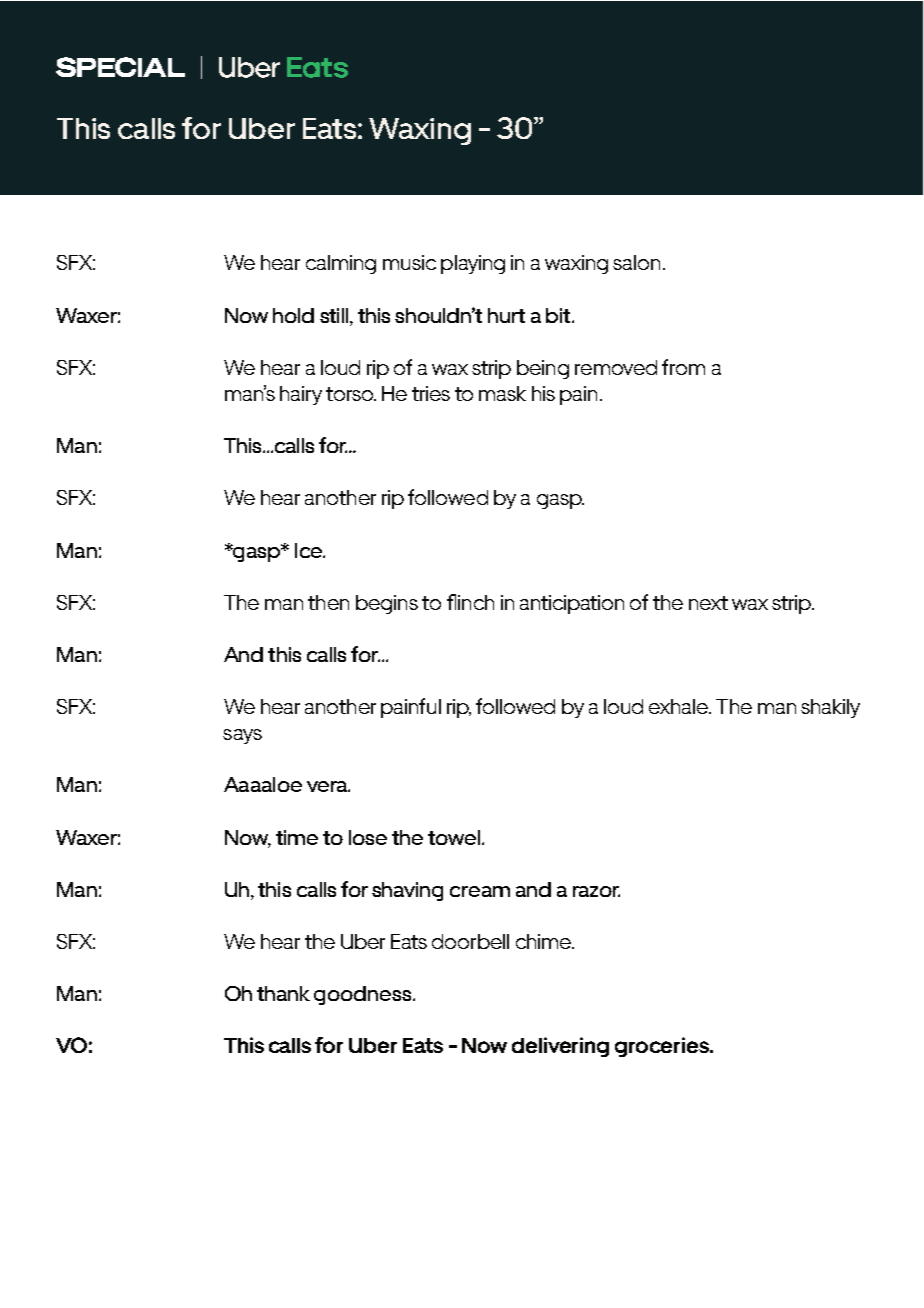 Image resolution: width=924 pixels, height=1308 pixels. What do you see at coordinates (364, 995) in the image?
I see `goodness` at bounding box center [364, 995].
